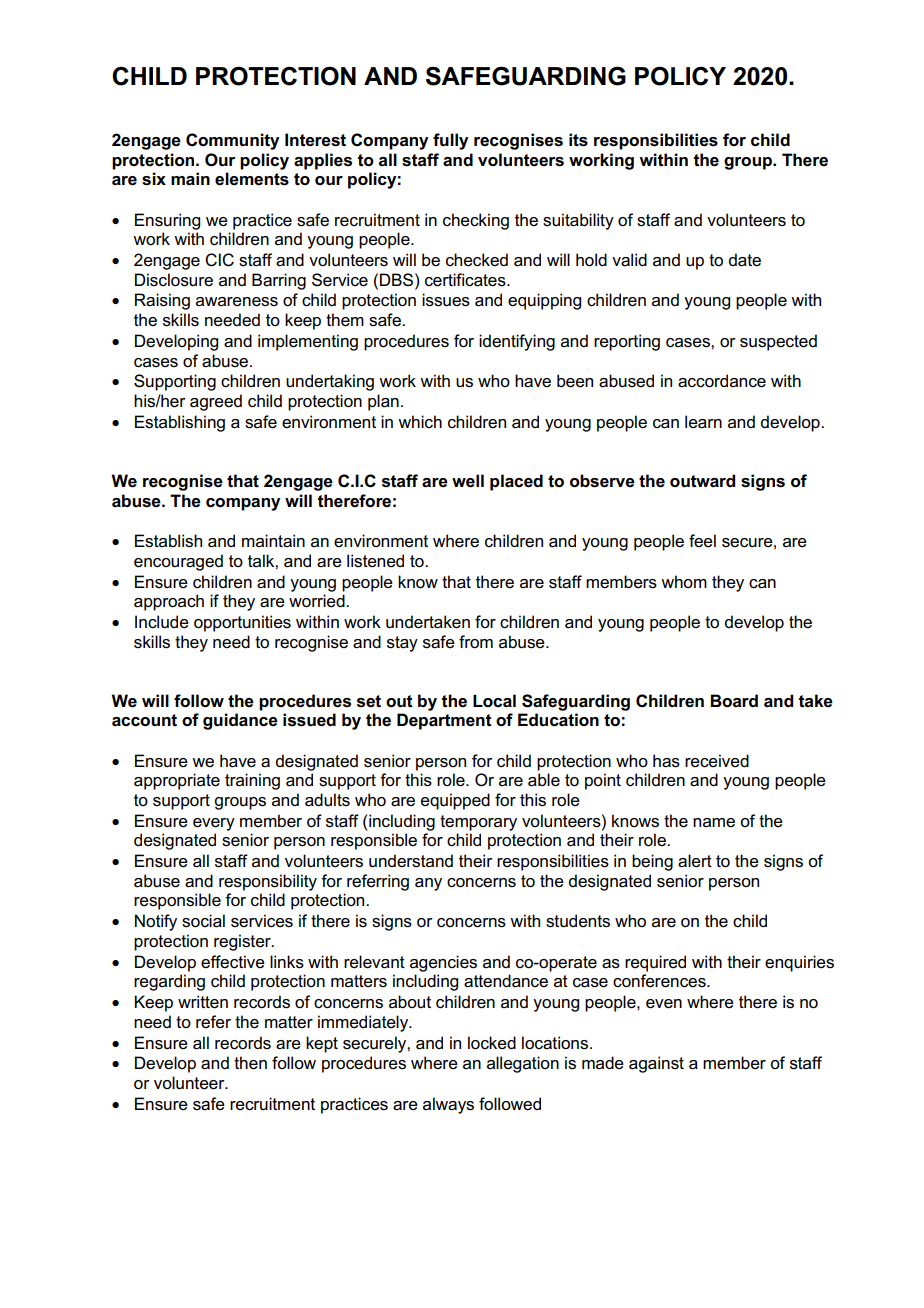  I want to click on elements, so click(252, 179).
